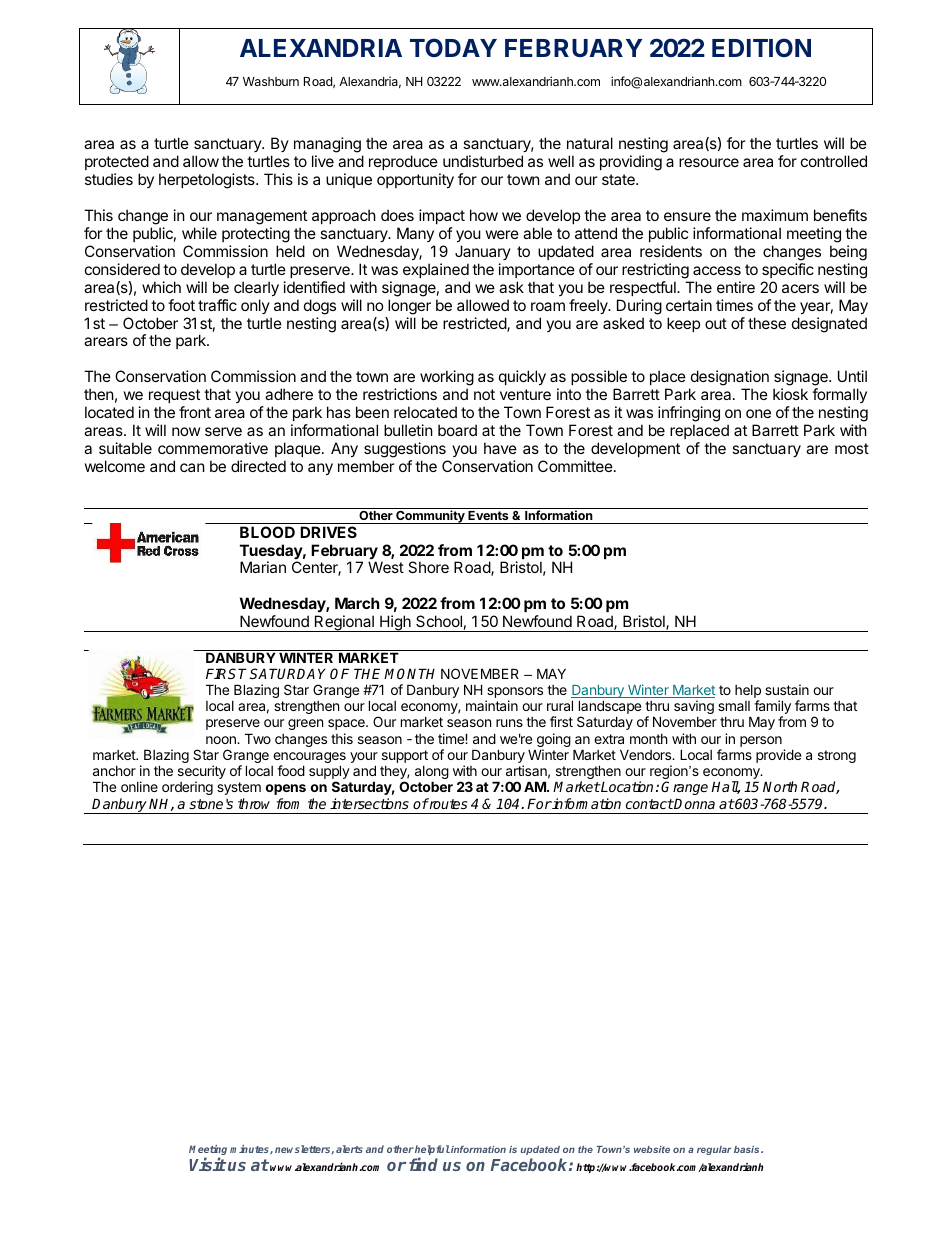 Image resolution: width=952 pixels, height=1233 pixels. I want to click on Shore, so click(428, 567).
